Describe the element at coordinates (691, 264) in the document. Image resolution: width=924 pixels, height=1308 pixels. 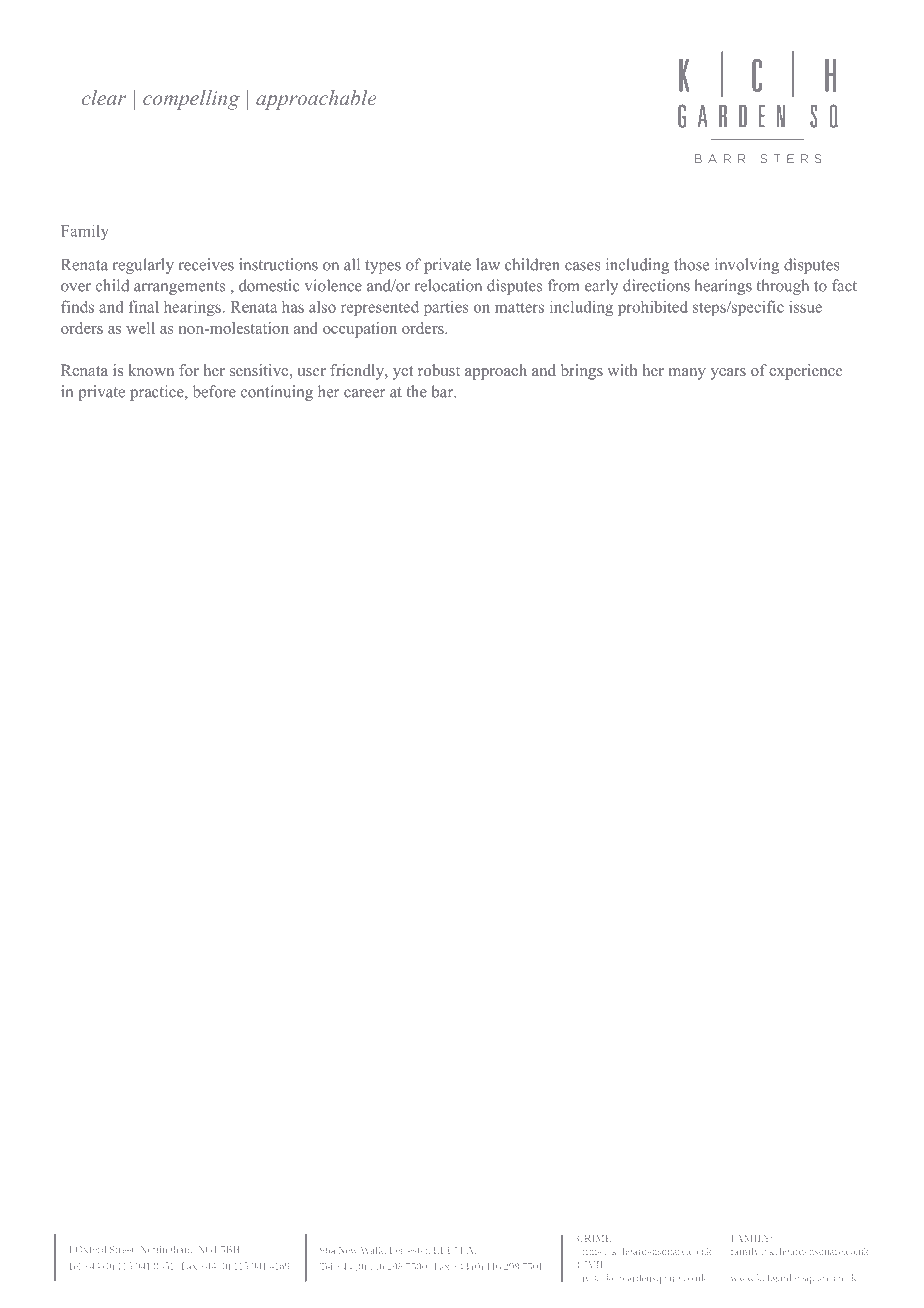
I see `those` at that location.
